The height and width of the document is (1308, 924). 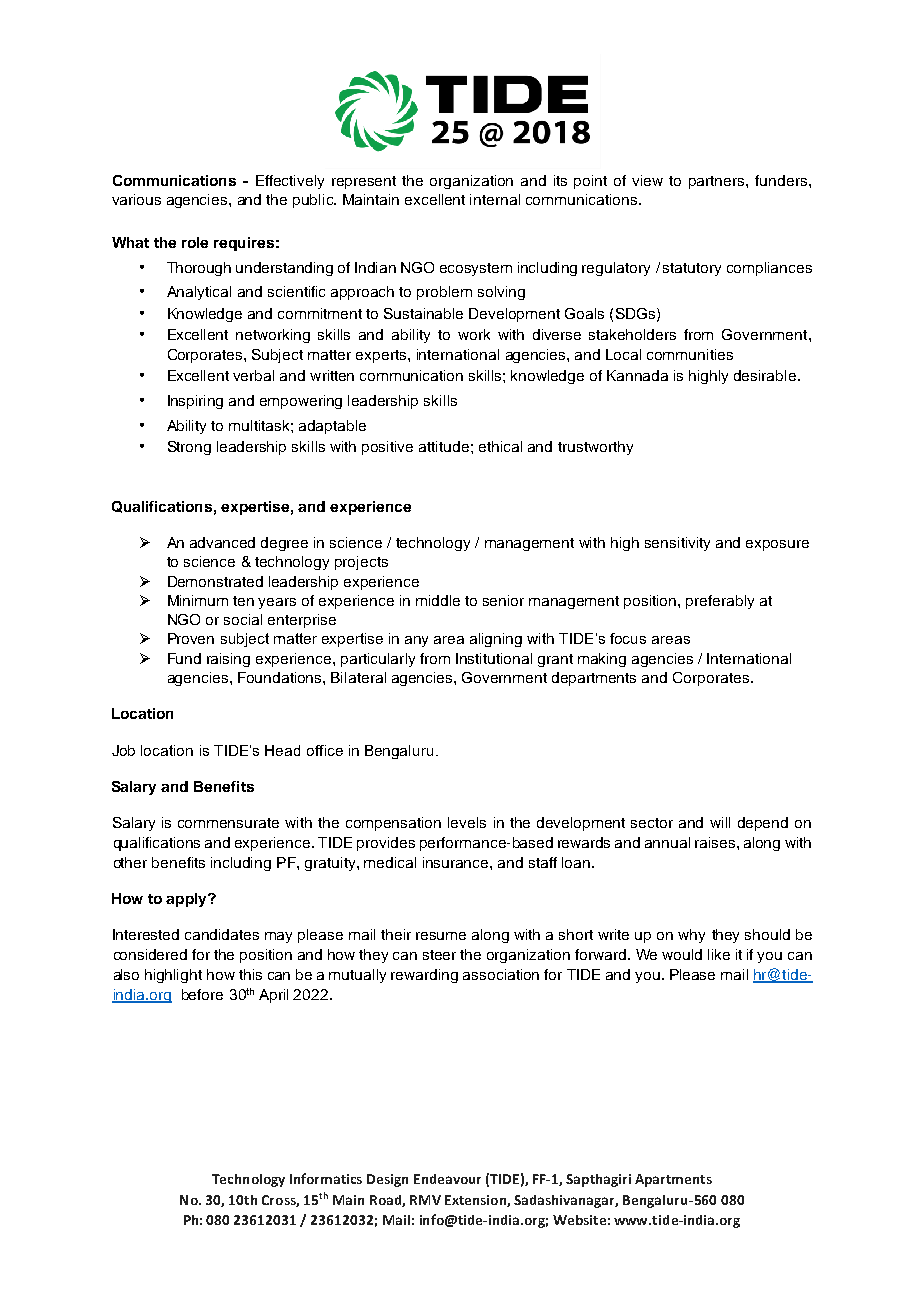 What do you see at coordinates (628, 638) in the document?
I see `focus` at bounding box center [628, 638].
